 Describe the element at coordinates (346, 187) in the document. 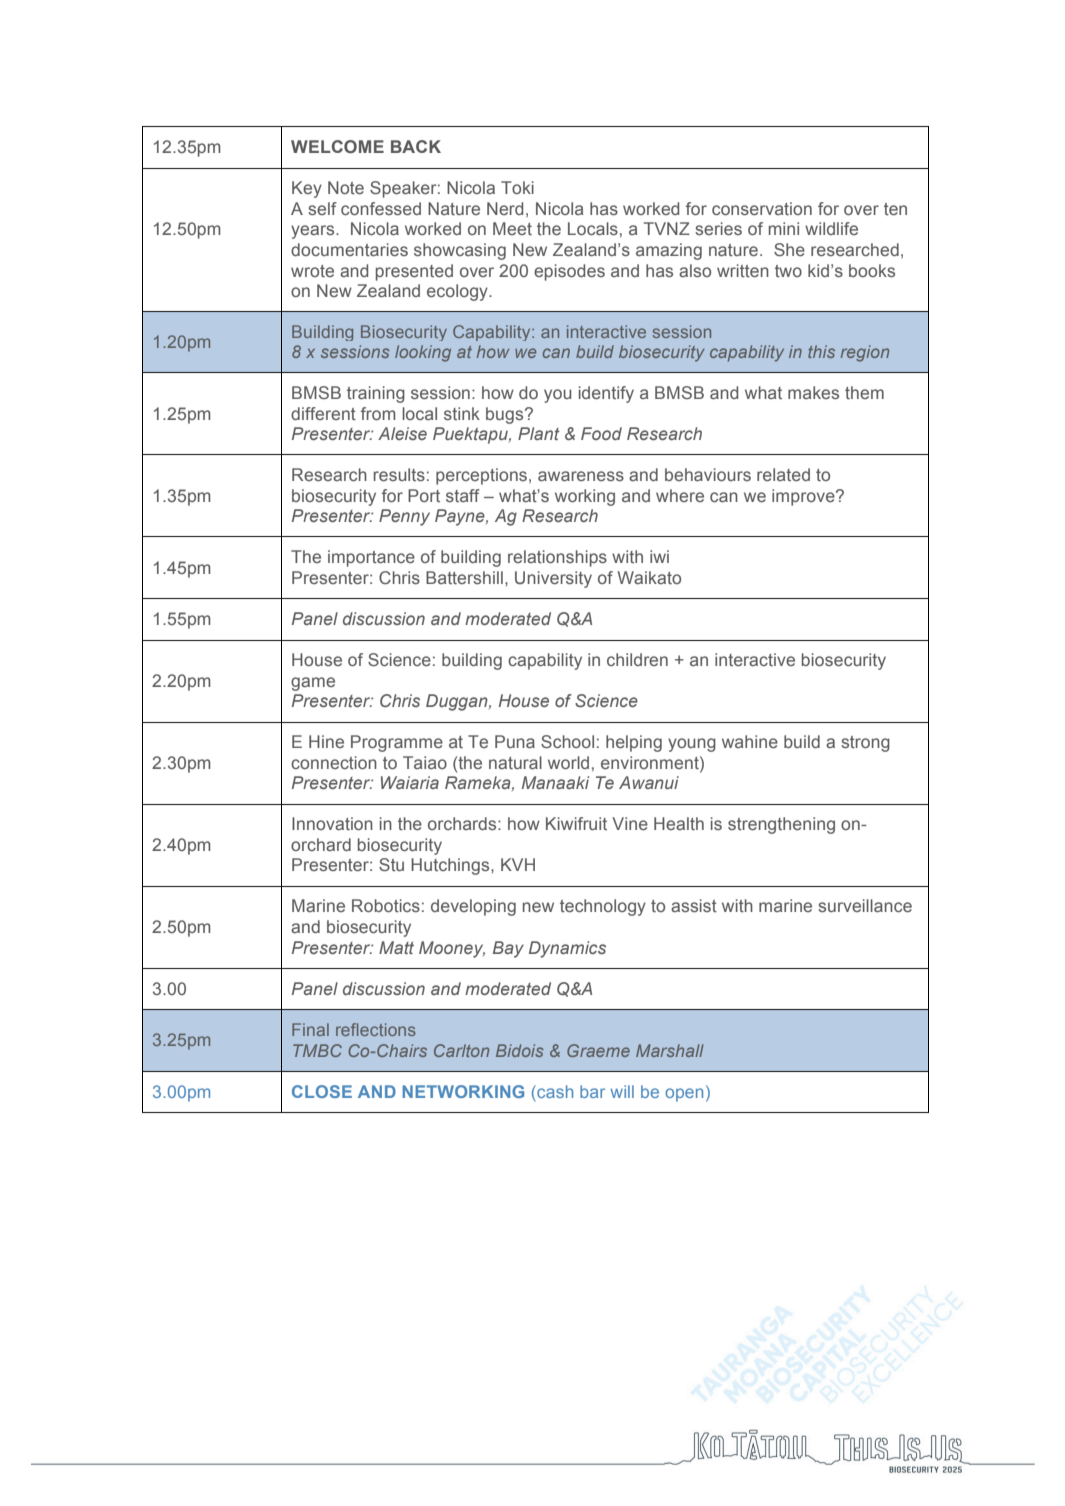

I see `Note` at that location.
